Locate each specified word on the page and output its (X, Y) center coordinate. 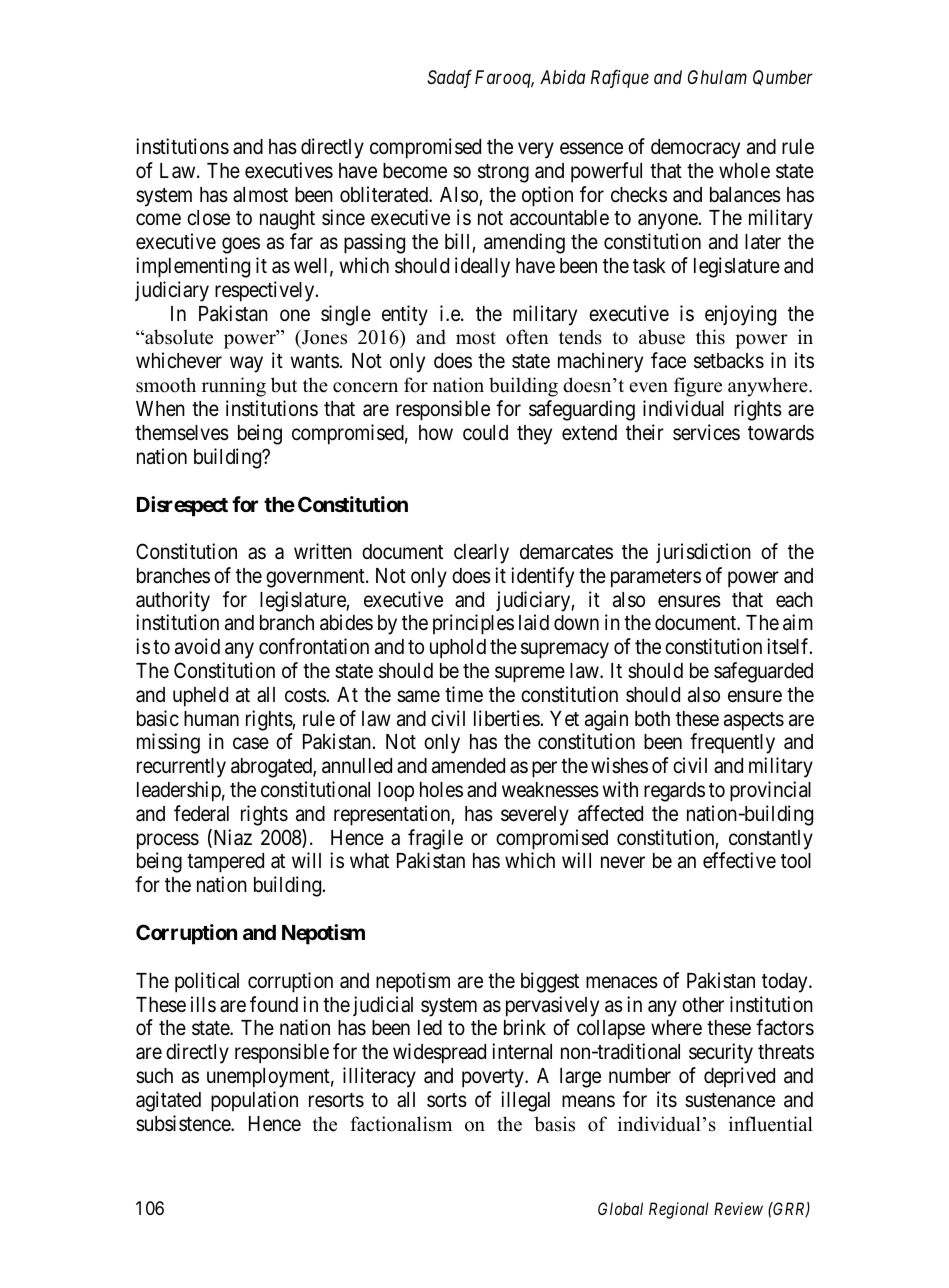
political (207, 982)
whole (744, 171)
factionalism (401, 1124)
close (208, 218)
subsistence (184, 1123)
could (485, 432)
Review (738, 1208)
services (706, 432)
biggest (550, 982)
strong (503, 173)
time (464, 694)
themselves (182, 433)
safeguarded (763, 672)
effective (739, 860)
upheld (200, 697)
